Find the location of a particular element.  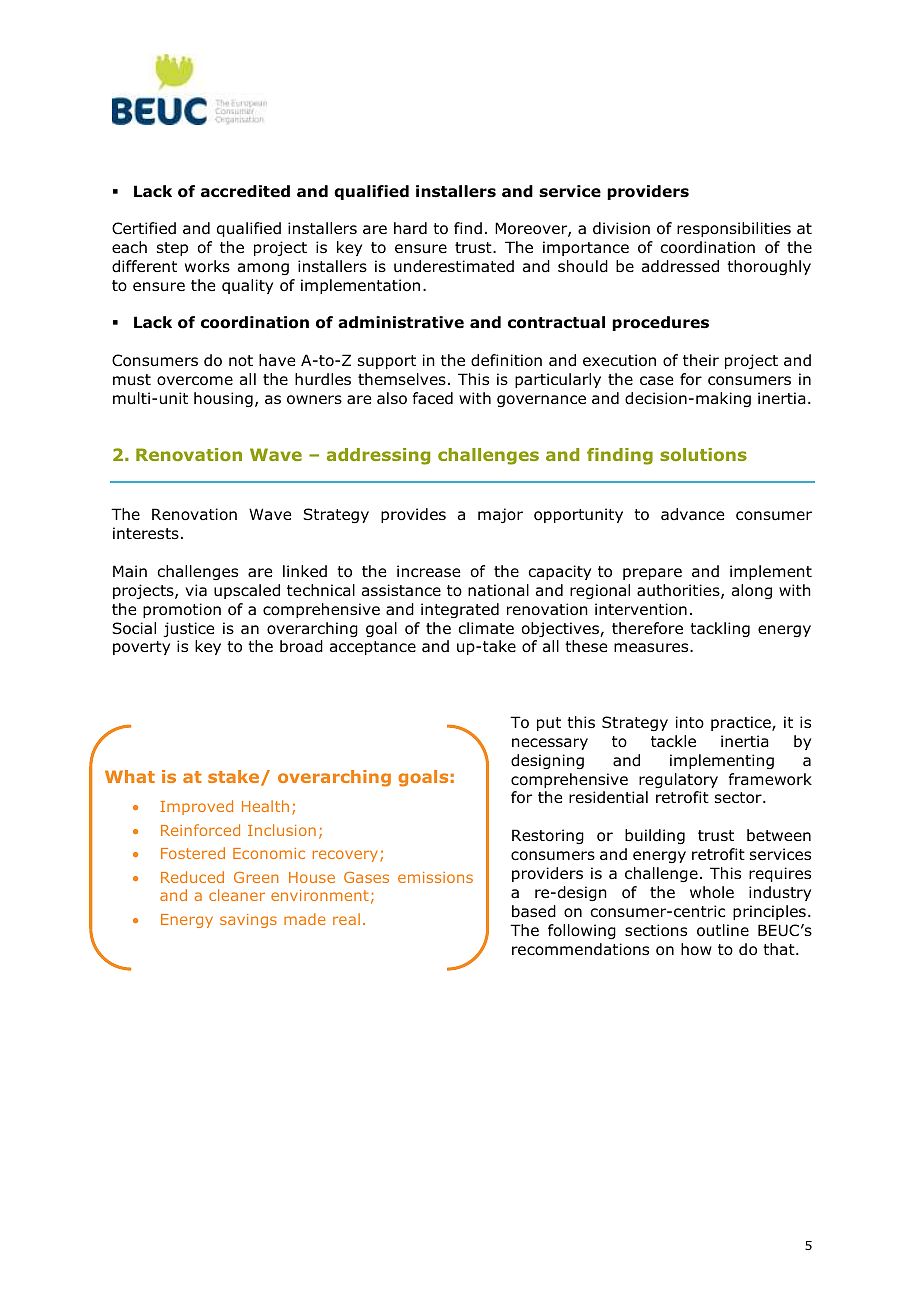

solutions is located at coordinates (703, 454).
